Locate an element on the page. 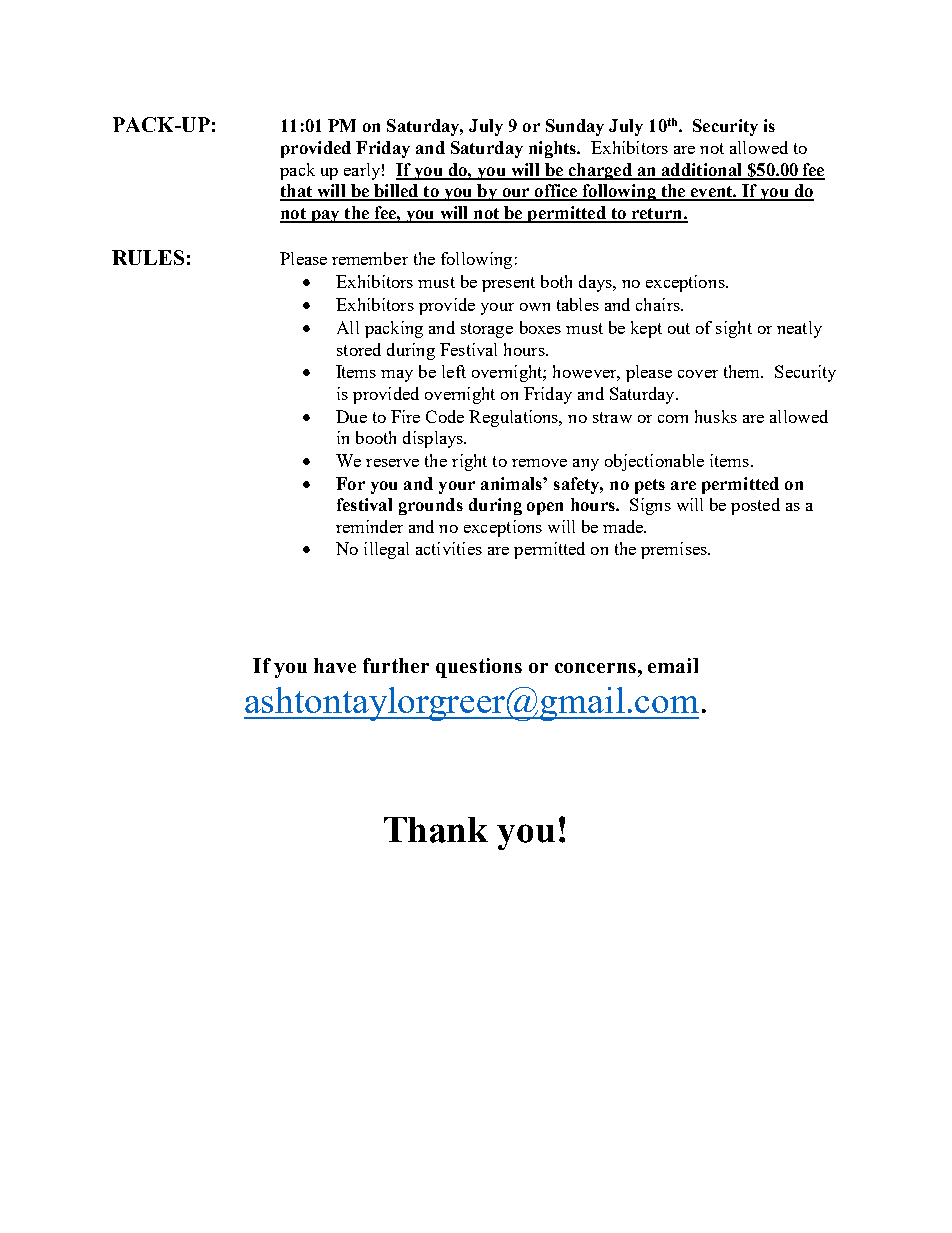  that is located at coordinates (297, 192).
